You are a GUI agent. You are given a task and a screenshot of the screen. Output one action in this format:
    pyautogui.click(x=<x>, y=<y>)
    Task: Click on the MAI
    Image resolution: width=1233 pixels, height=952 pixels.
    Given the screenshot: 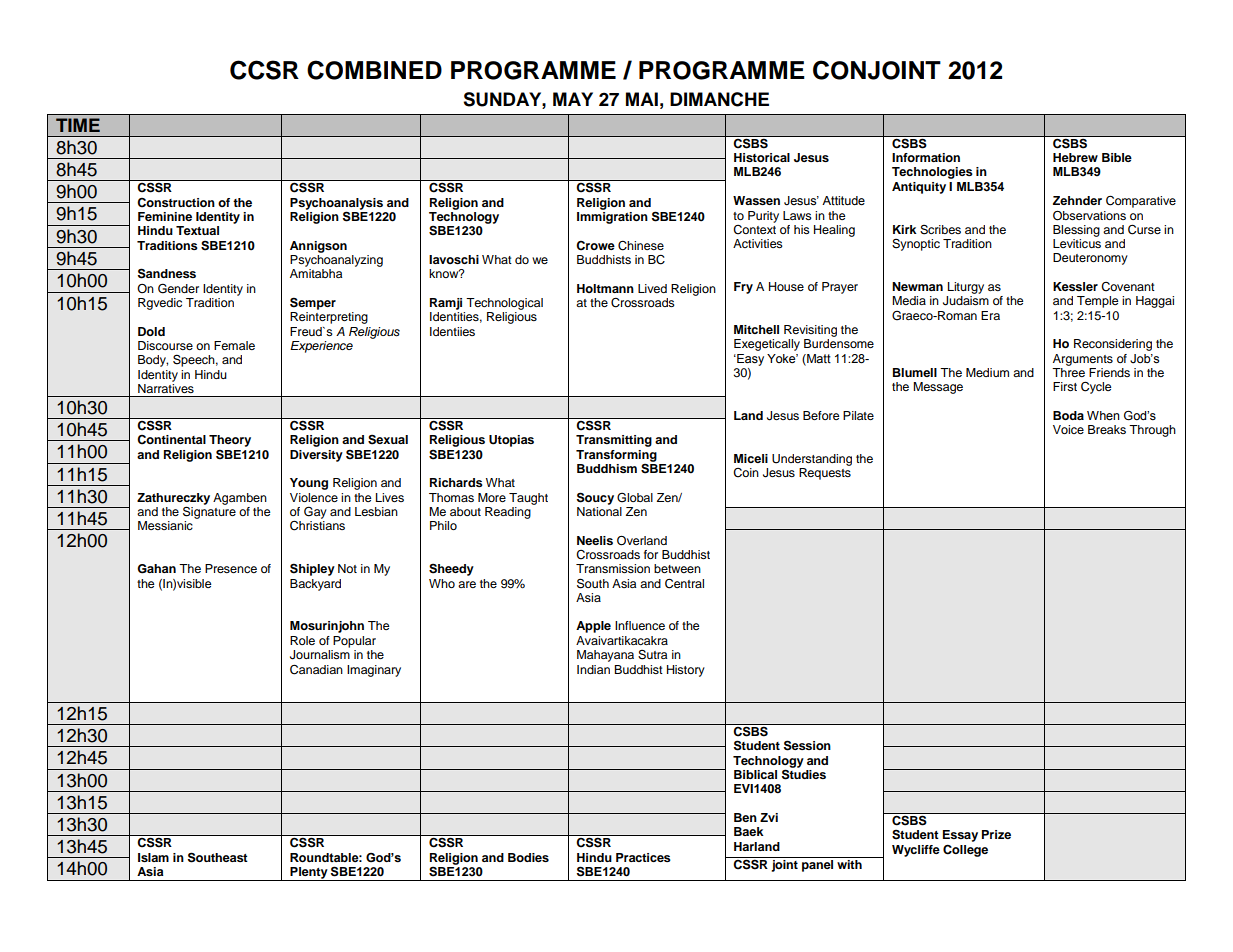 What is the action you would take?
    pyautogui.click(x=642, y=99)
